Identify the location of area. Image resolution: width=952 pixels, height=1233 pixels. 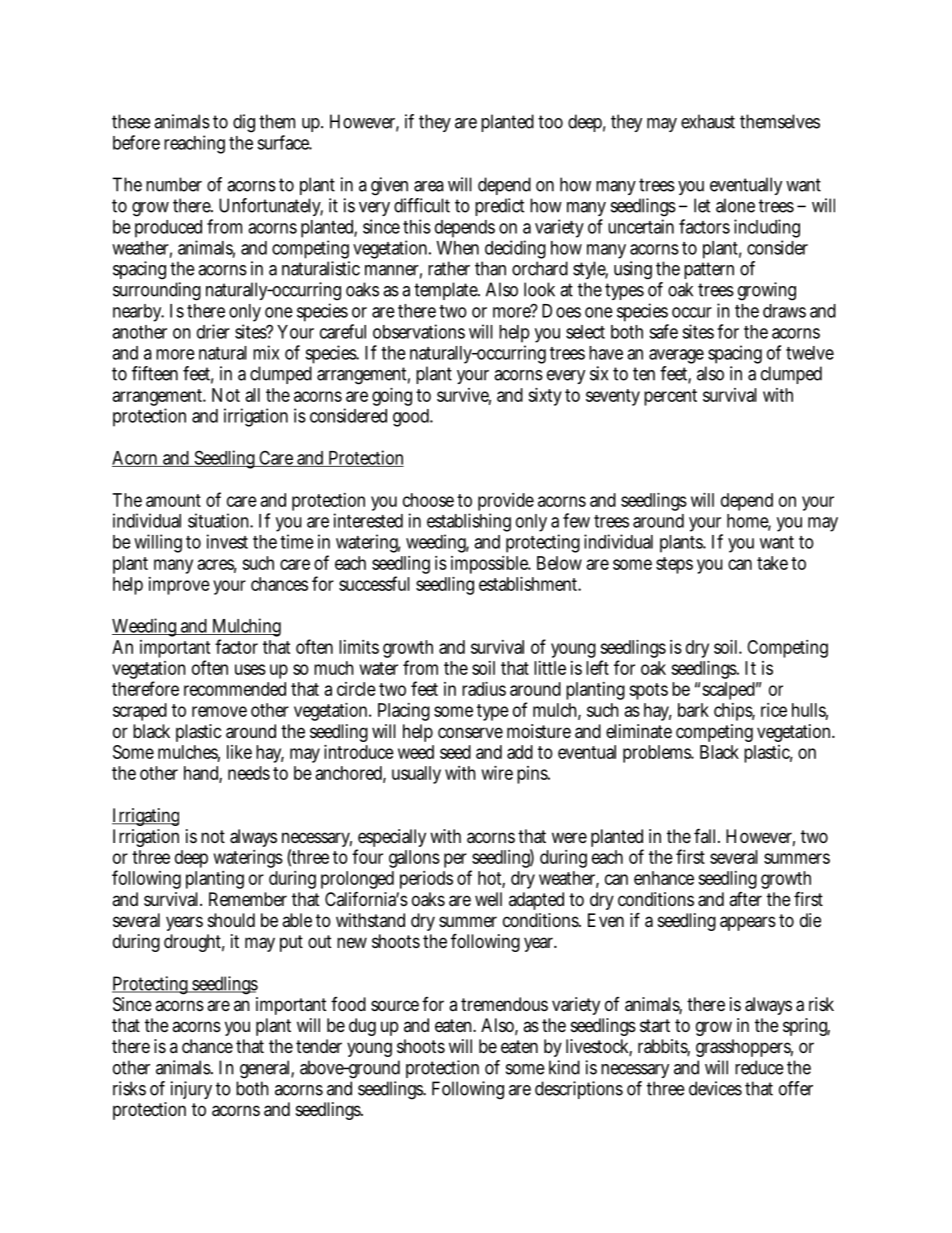
(429, 186).
